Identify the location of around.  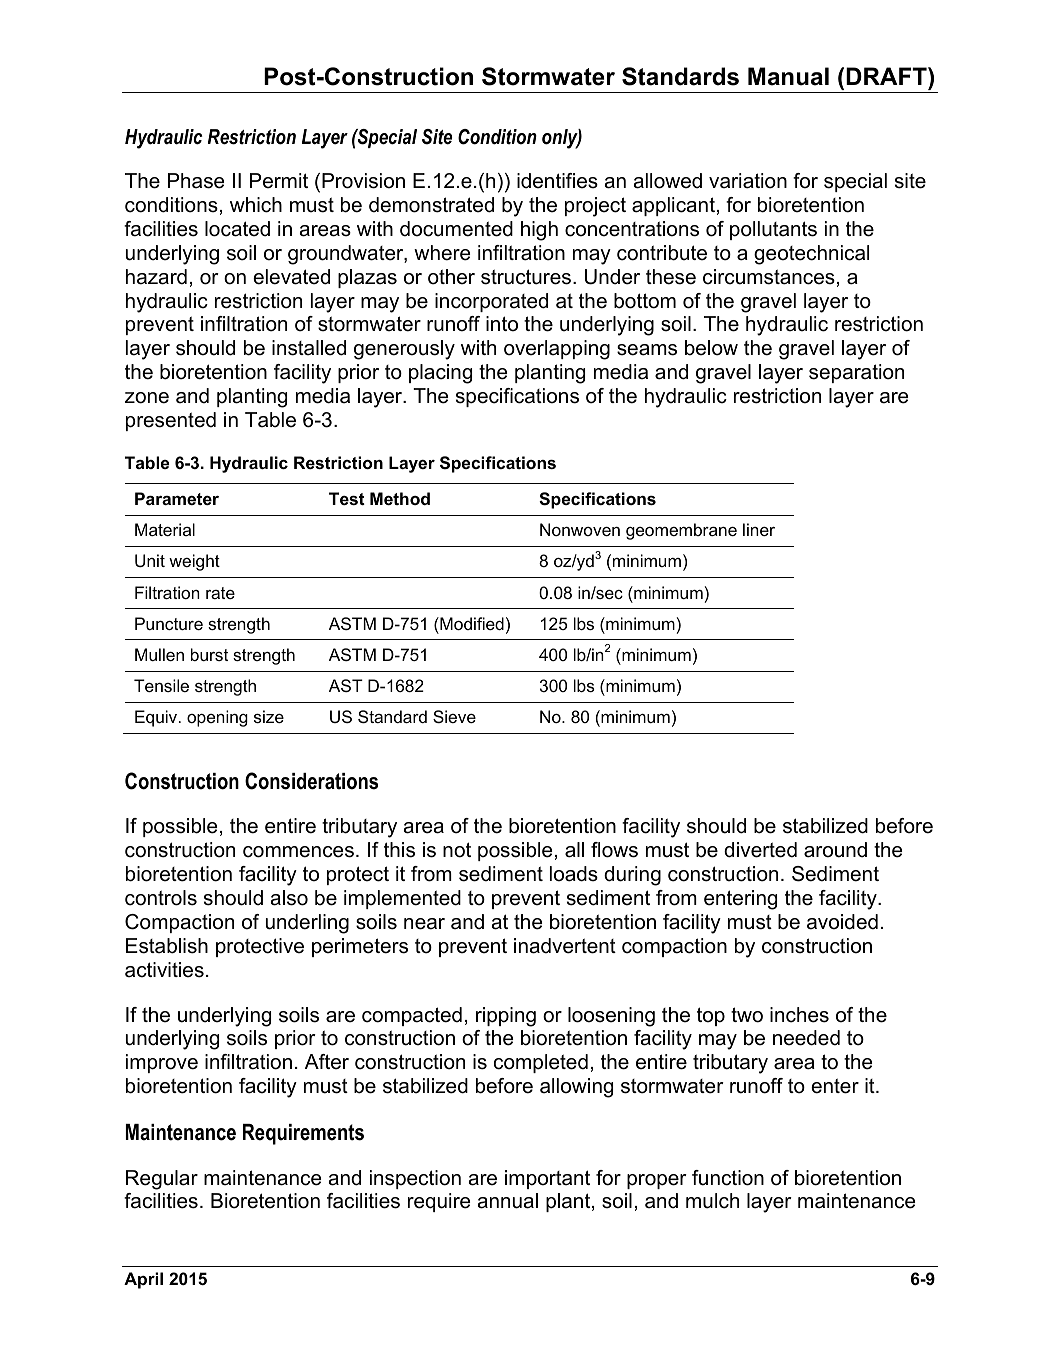
(835, 850).
